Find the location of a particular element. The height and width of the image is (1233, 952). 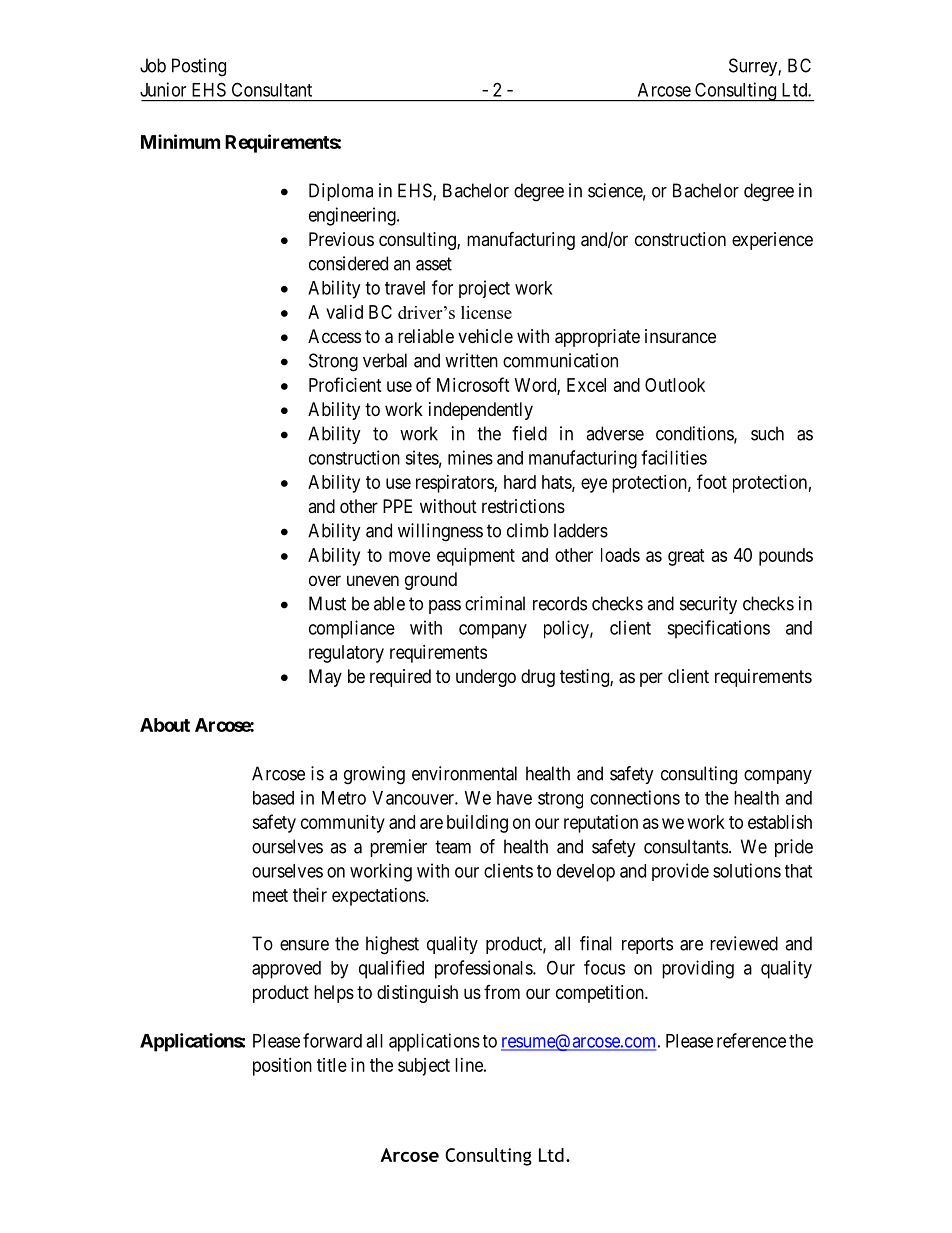

from is located at coordinates (502, 992).
